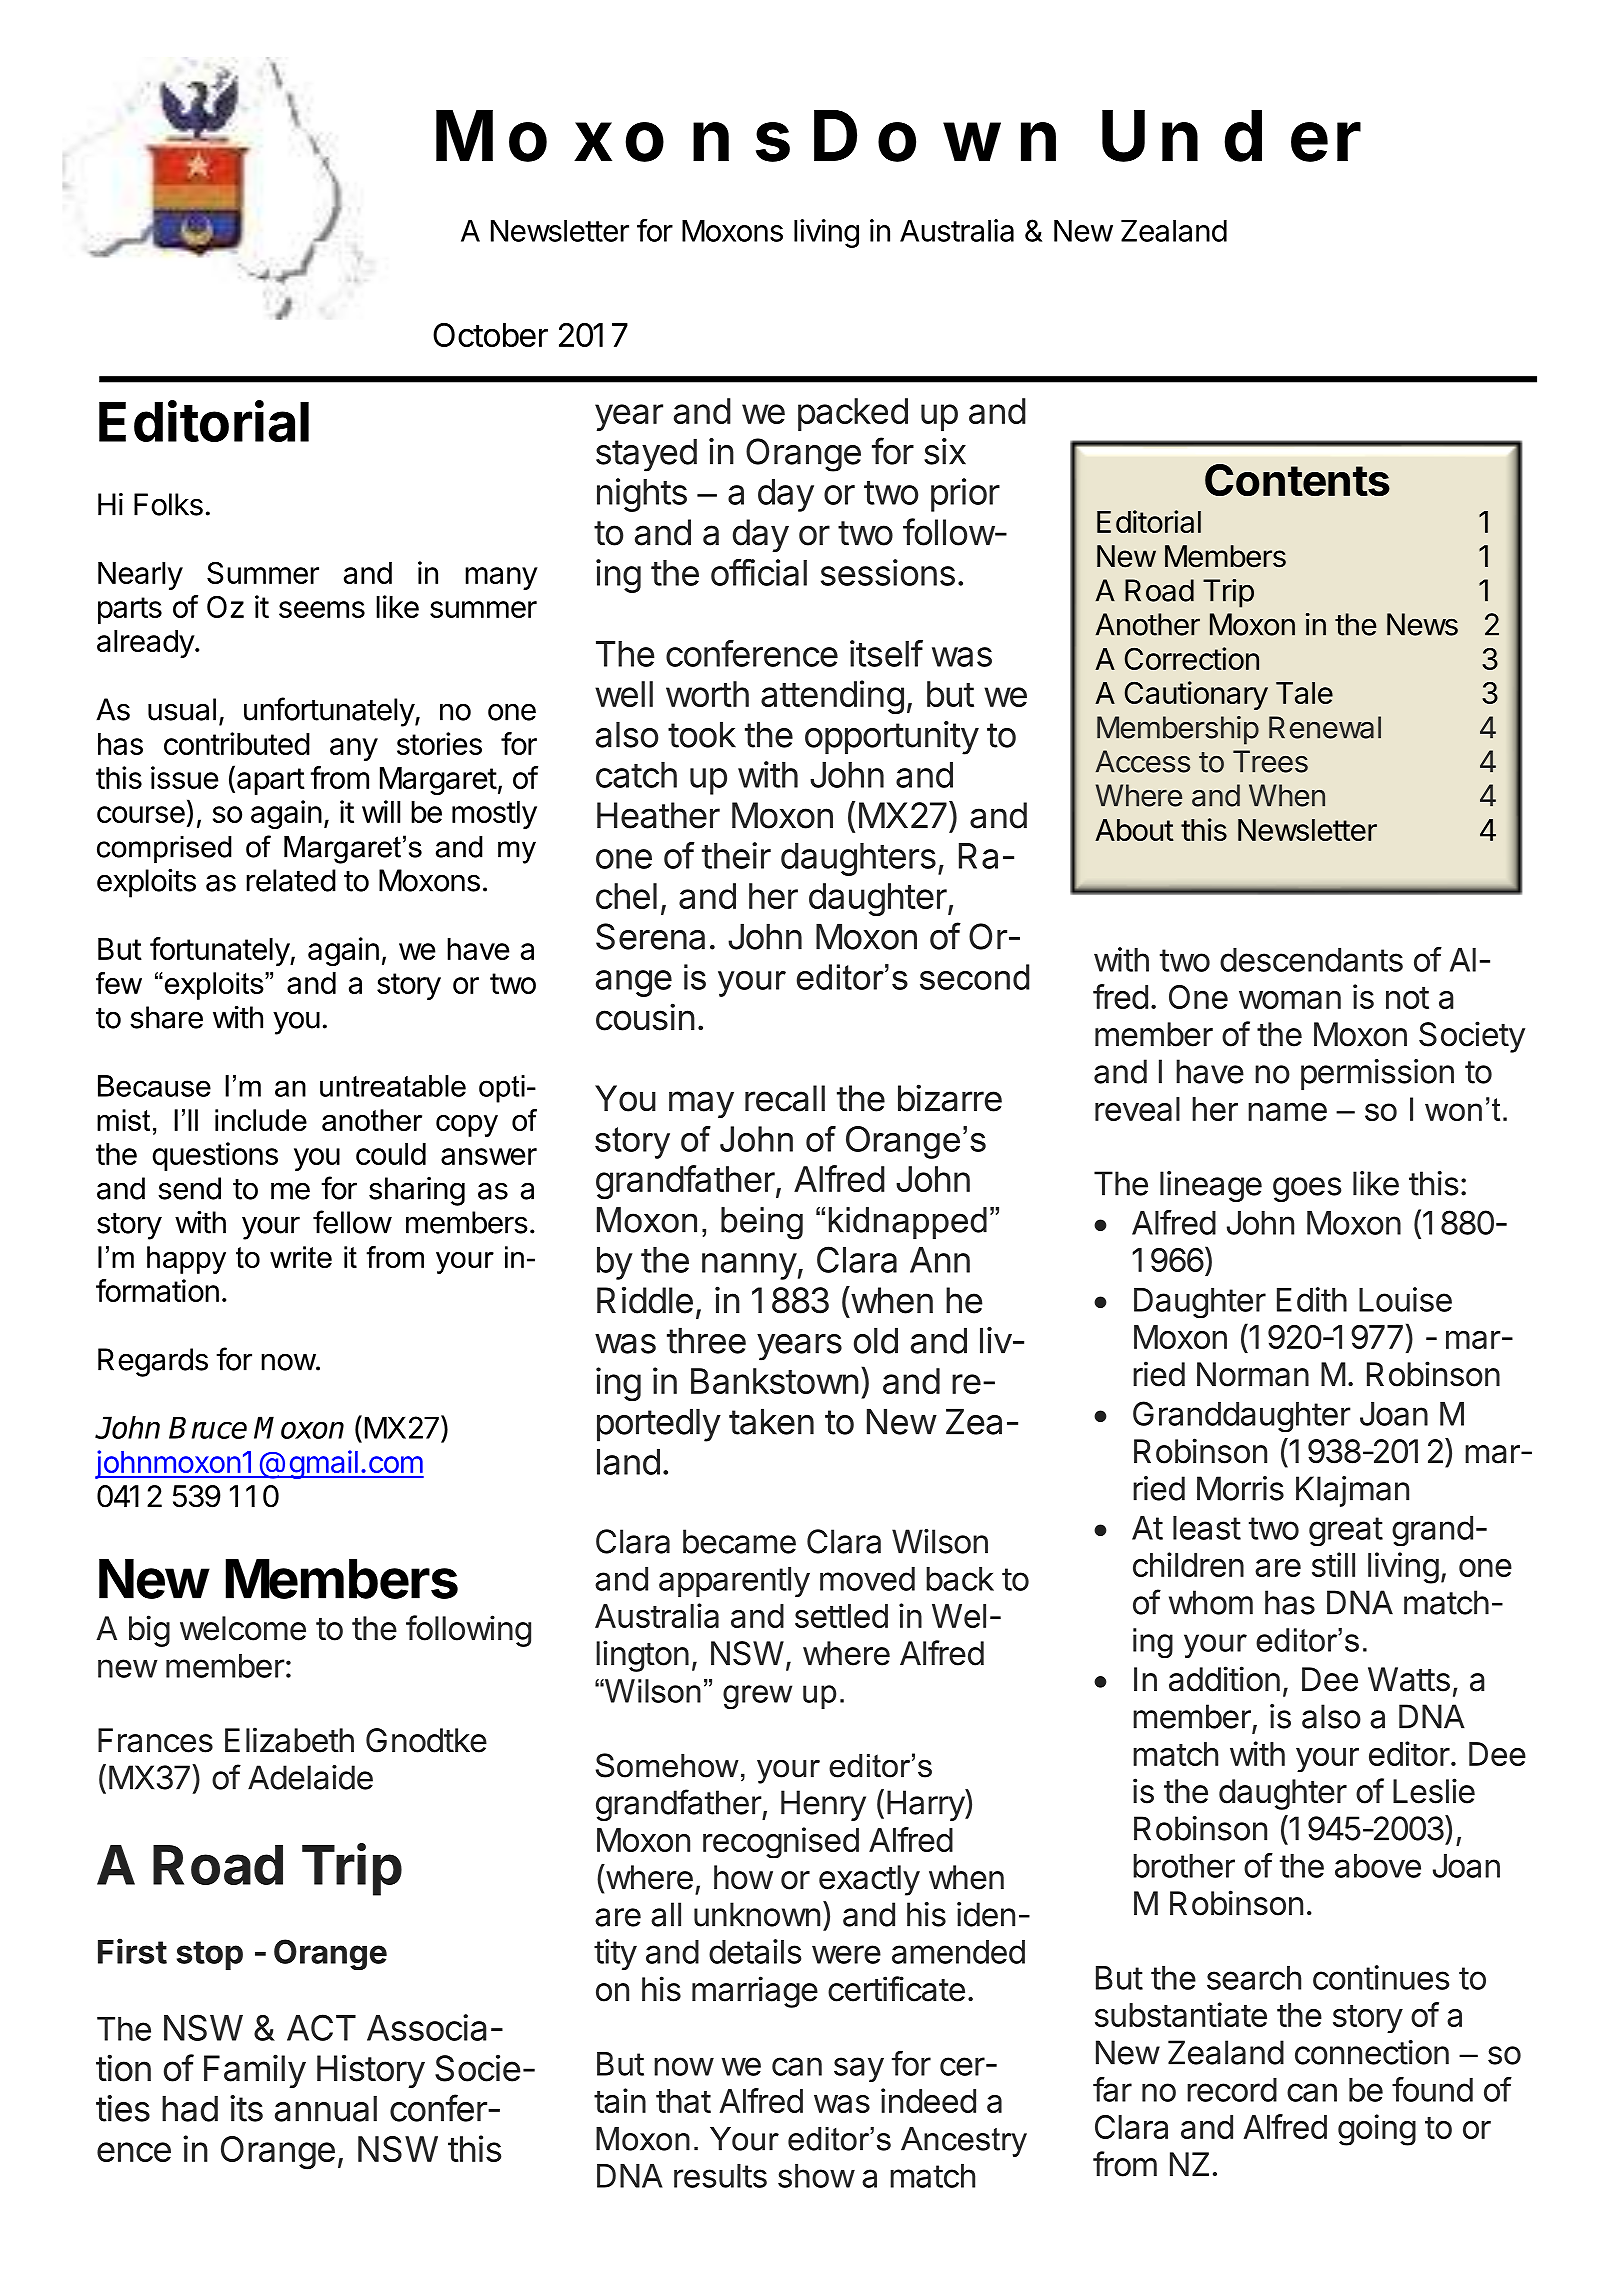 Image resolution: width=1610 pixels, height=2276 pixels. What do you see at coordinates (785, 1098) in the page?
I see `recall` at bounding box center [785, 1098].
